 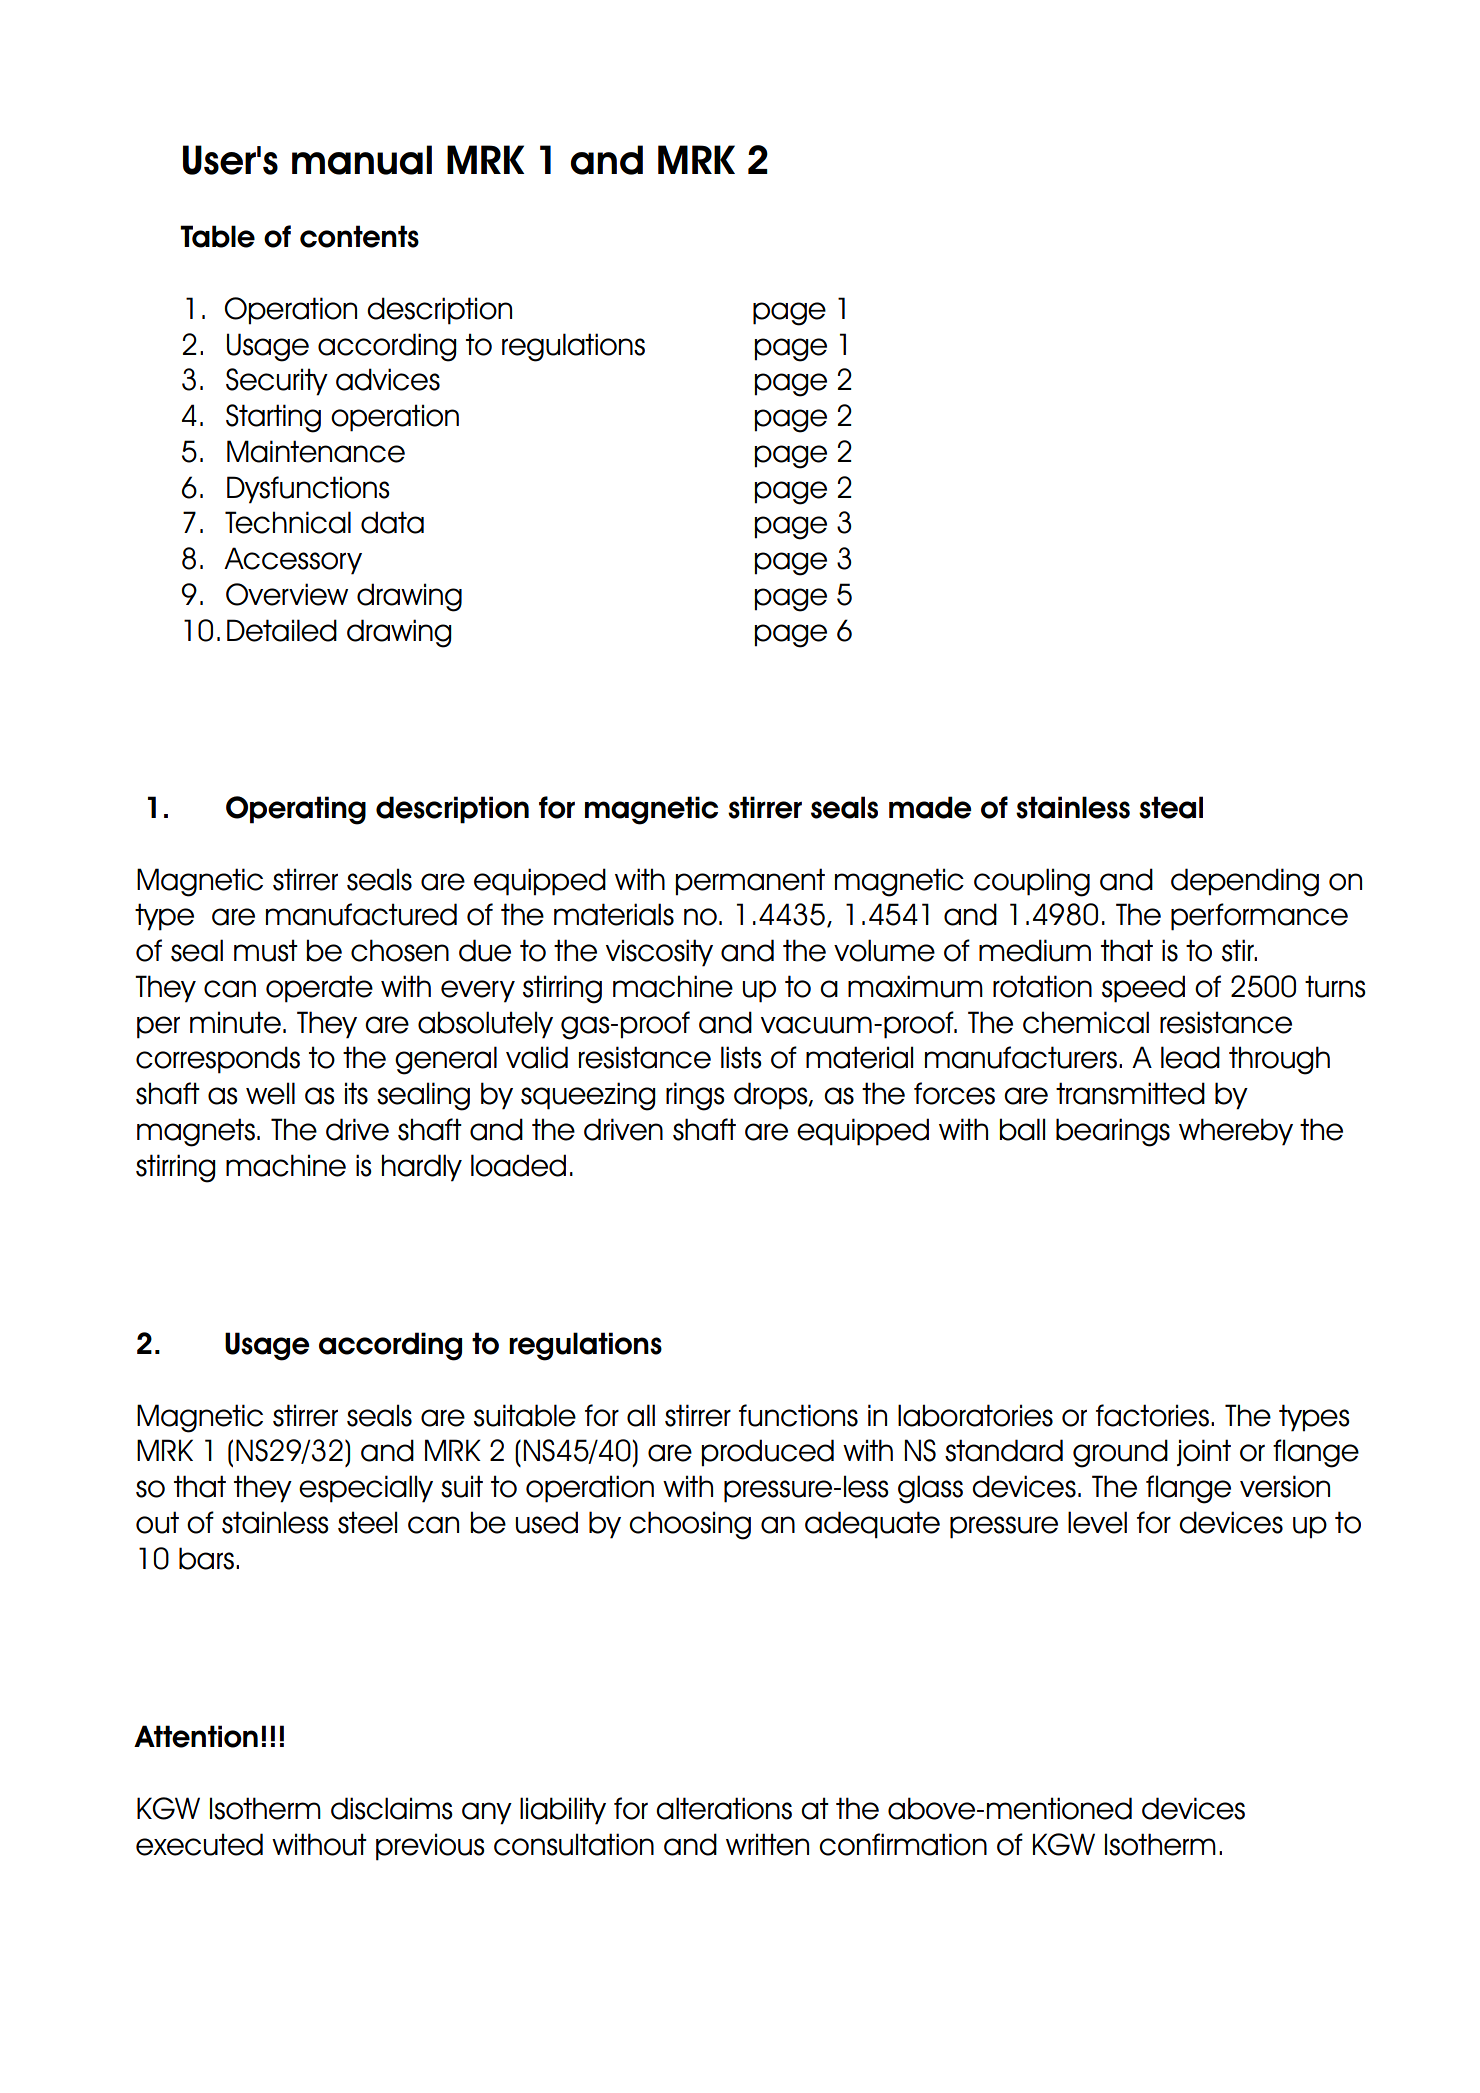 What do you see at coordinates (1152, 1415) in the document?
I see `factories` at bounding box center [1152, 1415].
